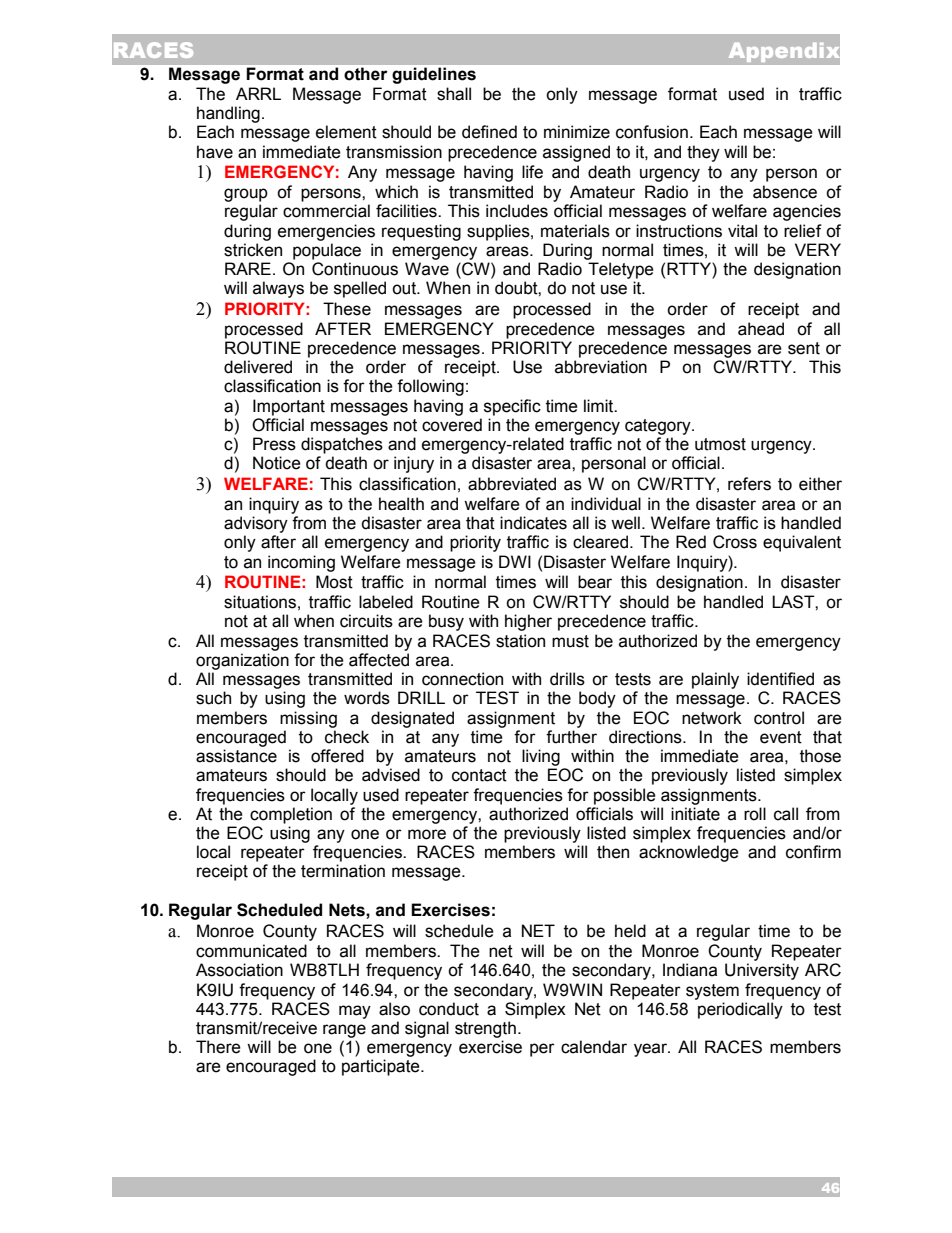 The width and height of the image is (952, 1233). Describe the element at coordinates (541, 757) in the image. I see `living` at that location.
